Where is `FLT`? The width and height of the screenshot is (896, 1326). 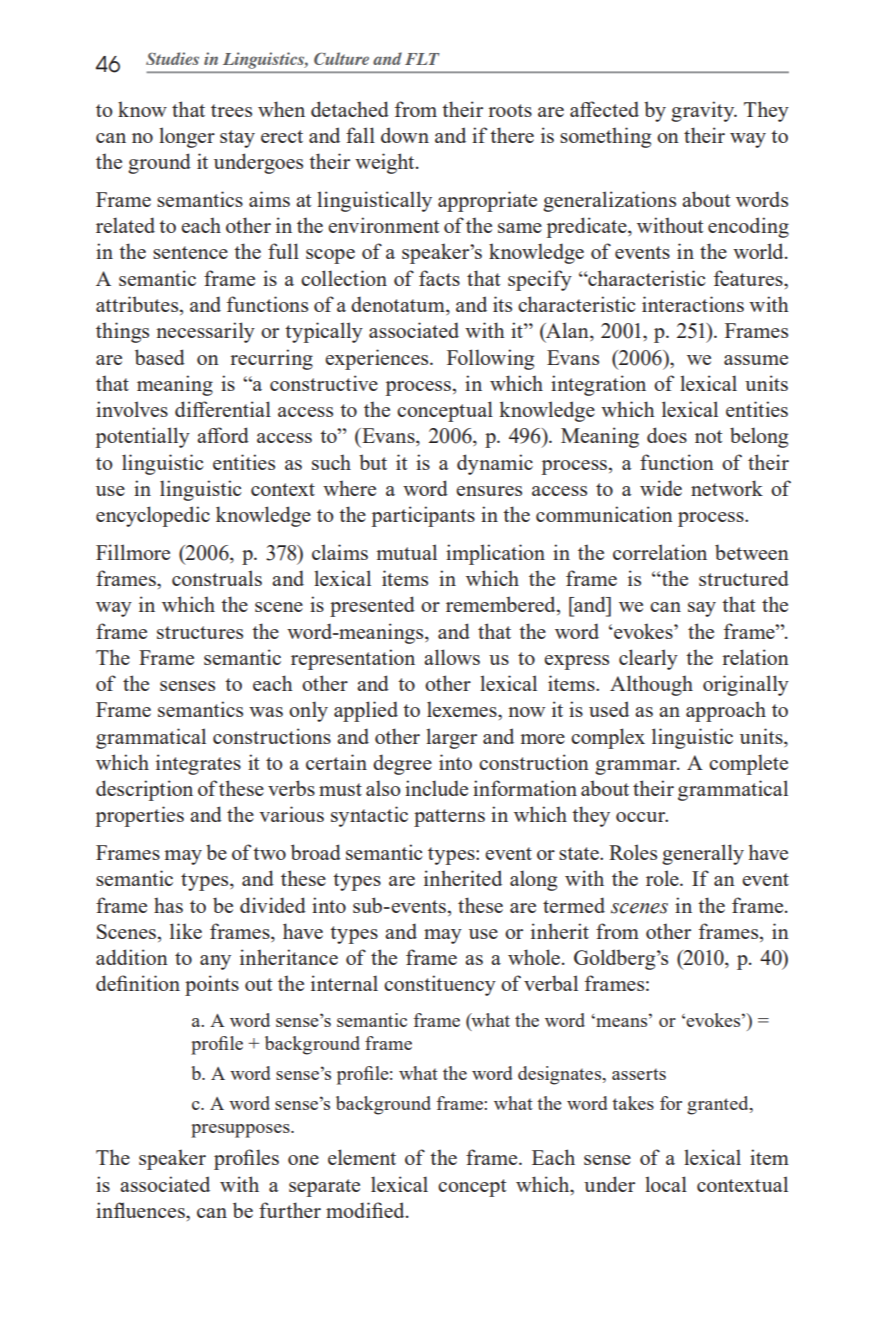
FLT is located at coordinates (422, 59).
